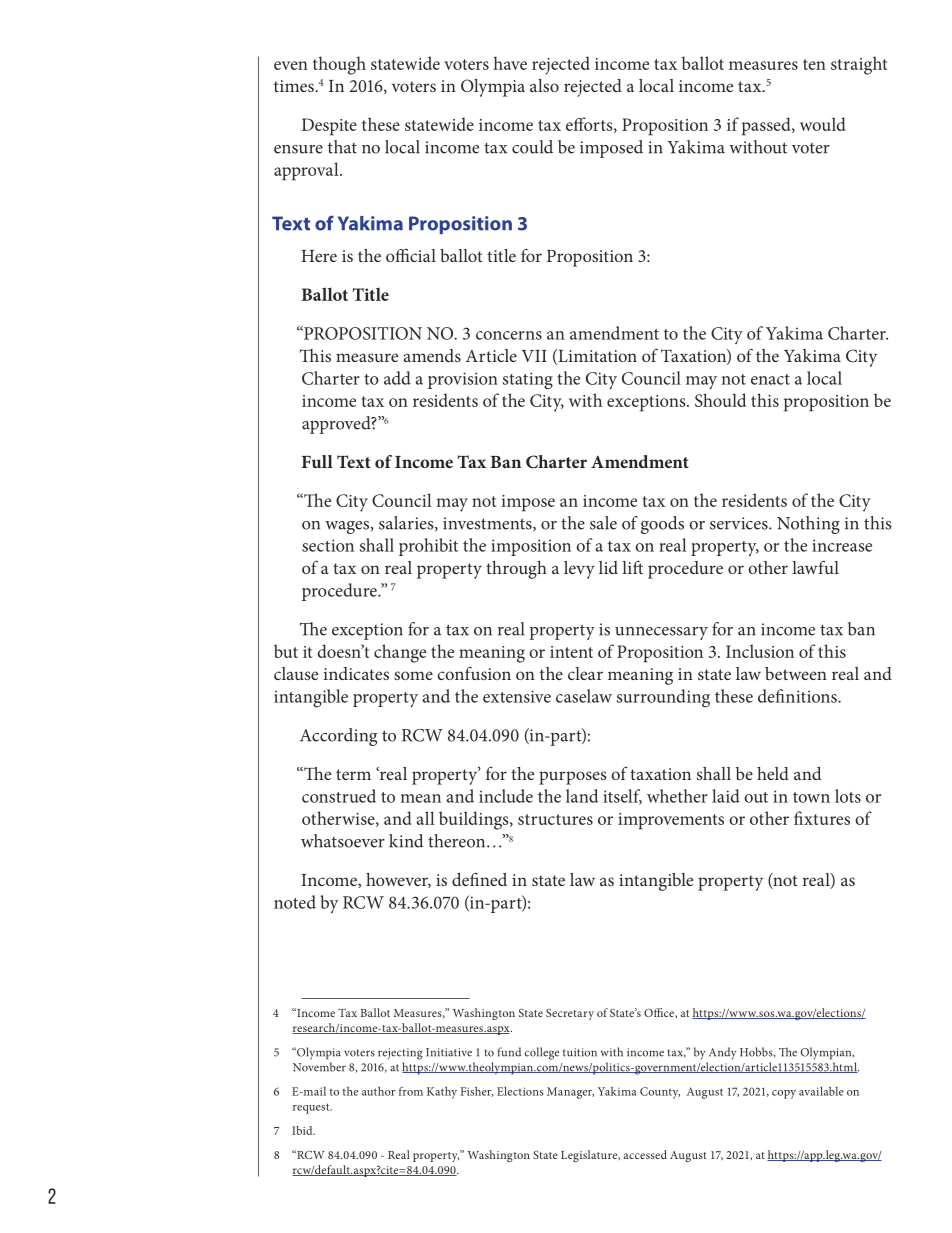  What do you see at coordinates (528, 381) in the screenshot?
I see `stating` at bounding box center [528, 381].
